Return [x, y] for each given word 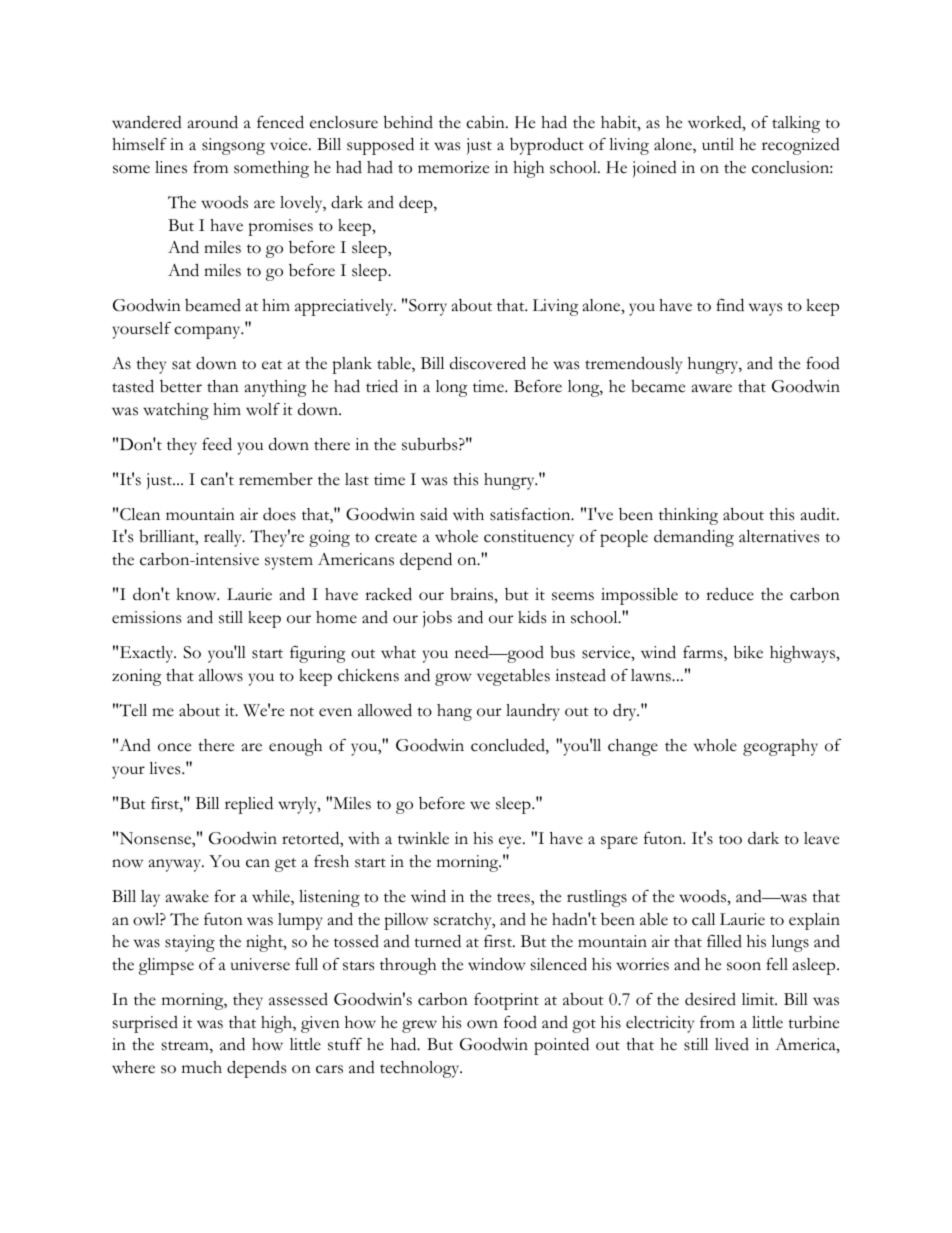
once [174, 747]
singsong [233, 146]
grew [419, 1026]
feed [217, 444]
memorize [453, 167]
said [434, 514]
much [202, 1067]
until [718, 144]
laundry [533, 712]
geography [780, 747]
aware [712, 388]
